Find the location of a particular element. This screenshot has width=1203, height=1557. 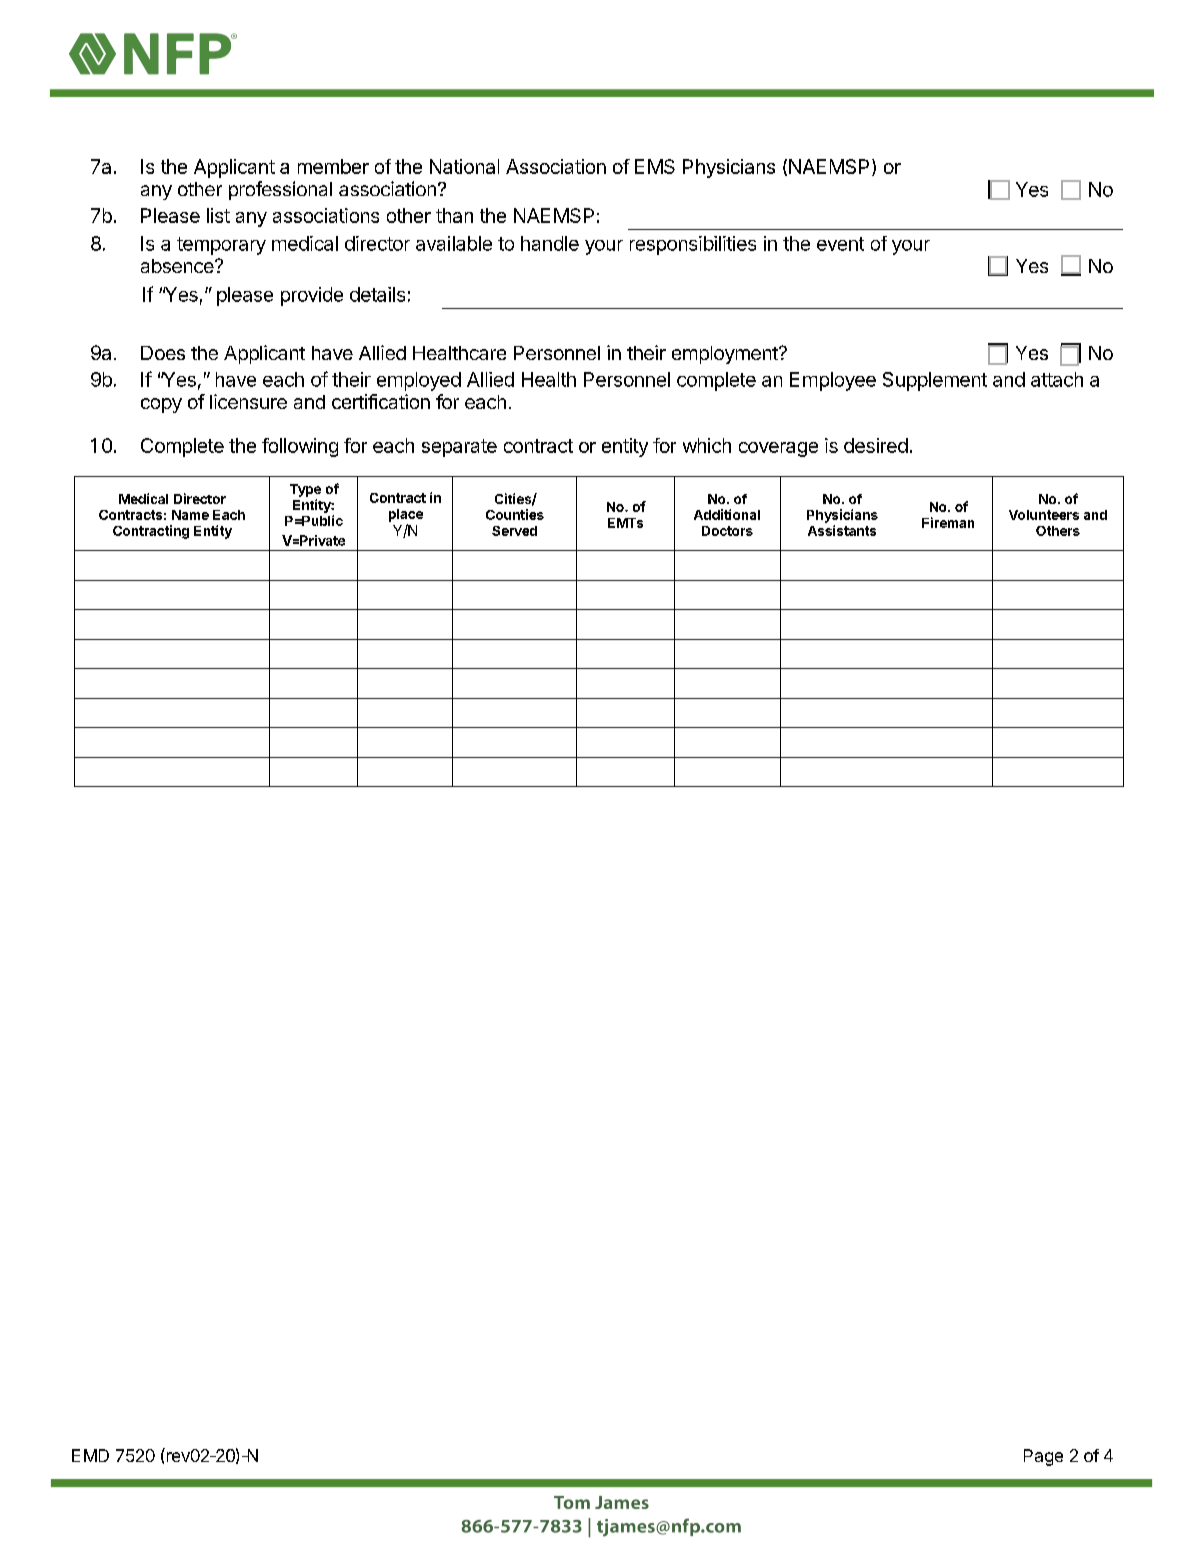

Additional is located at coordinates (727, 514).
